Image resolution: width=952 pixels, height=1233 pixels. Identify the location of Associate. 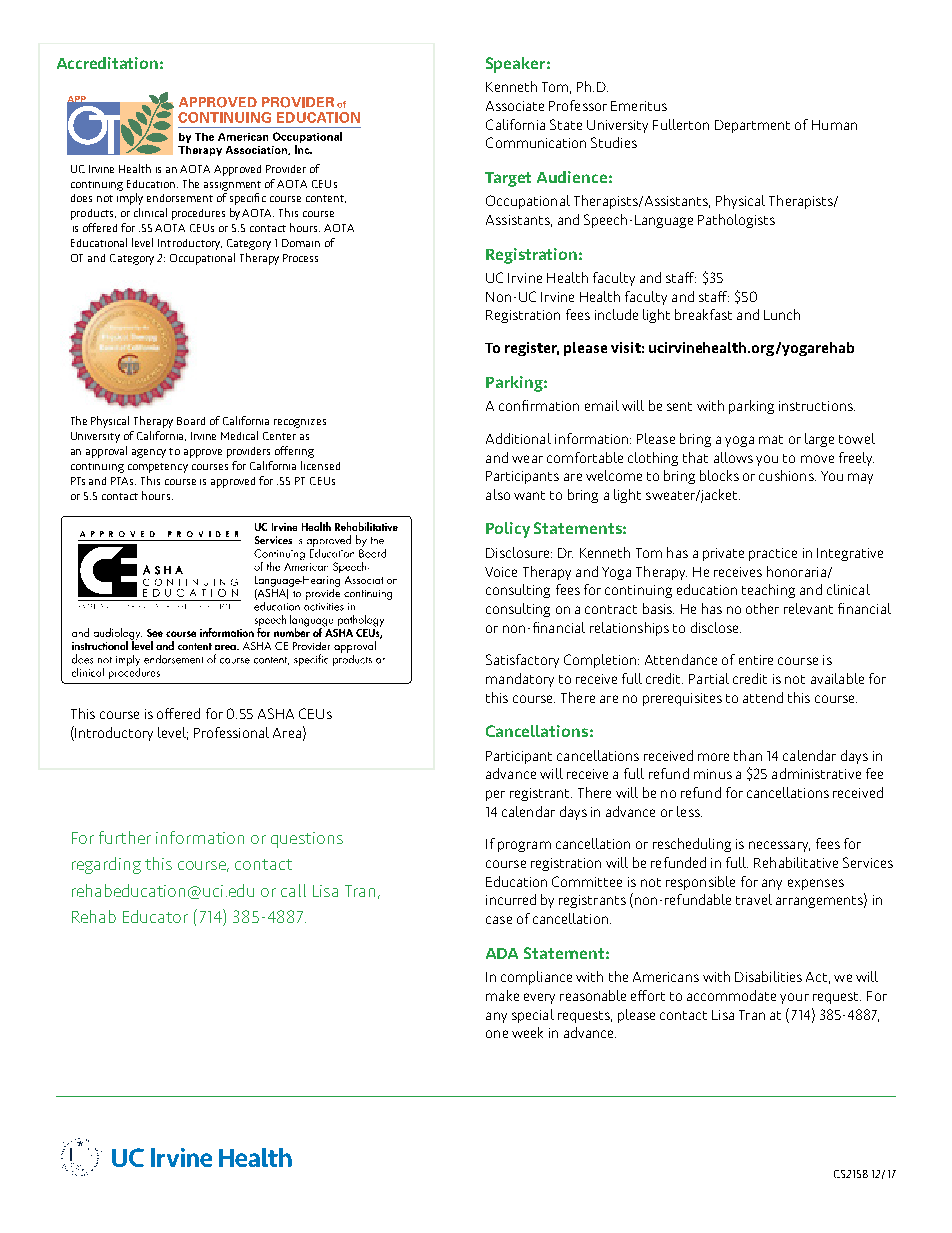
(515, 106).
